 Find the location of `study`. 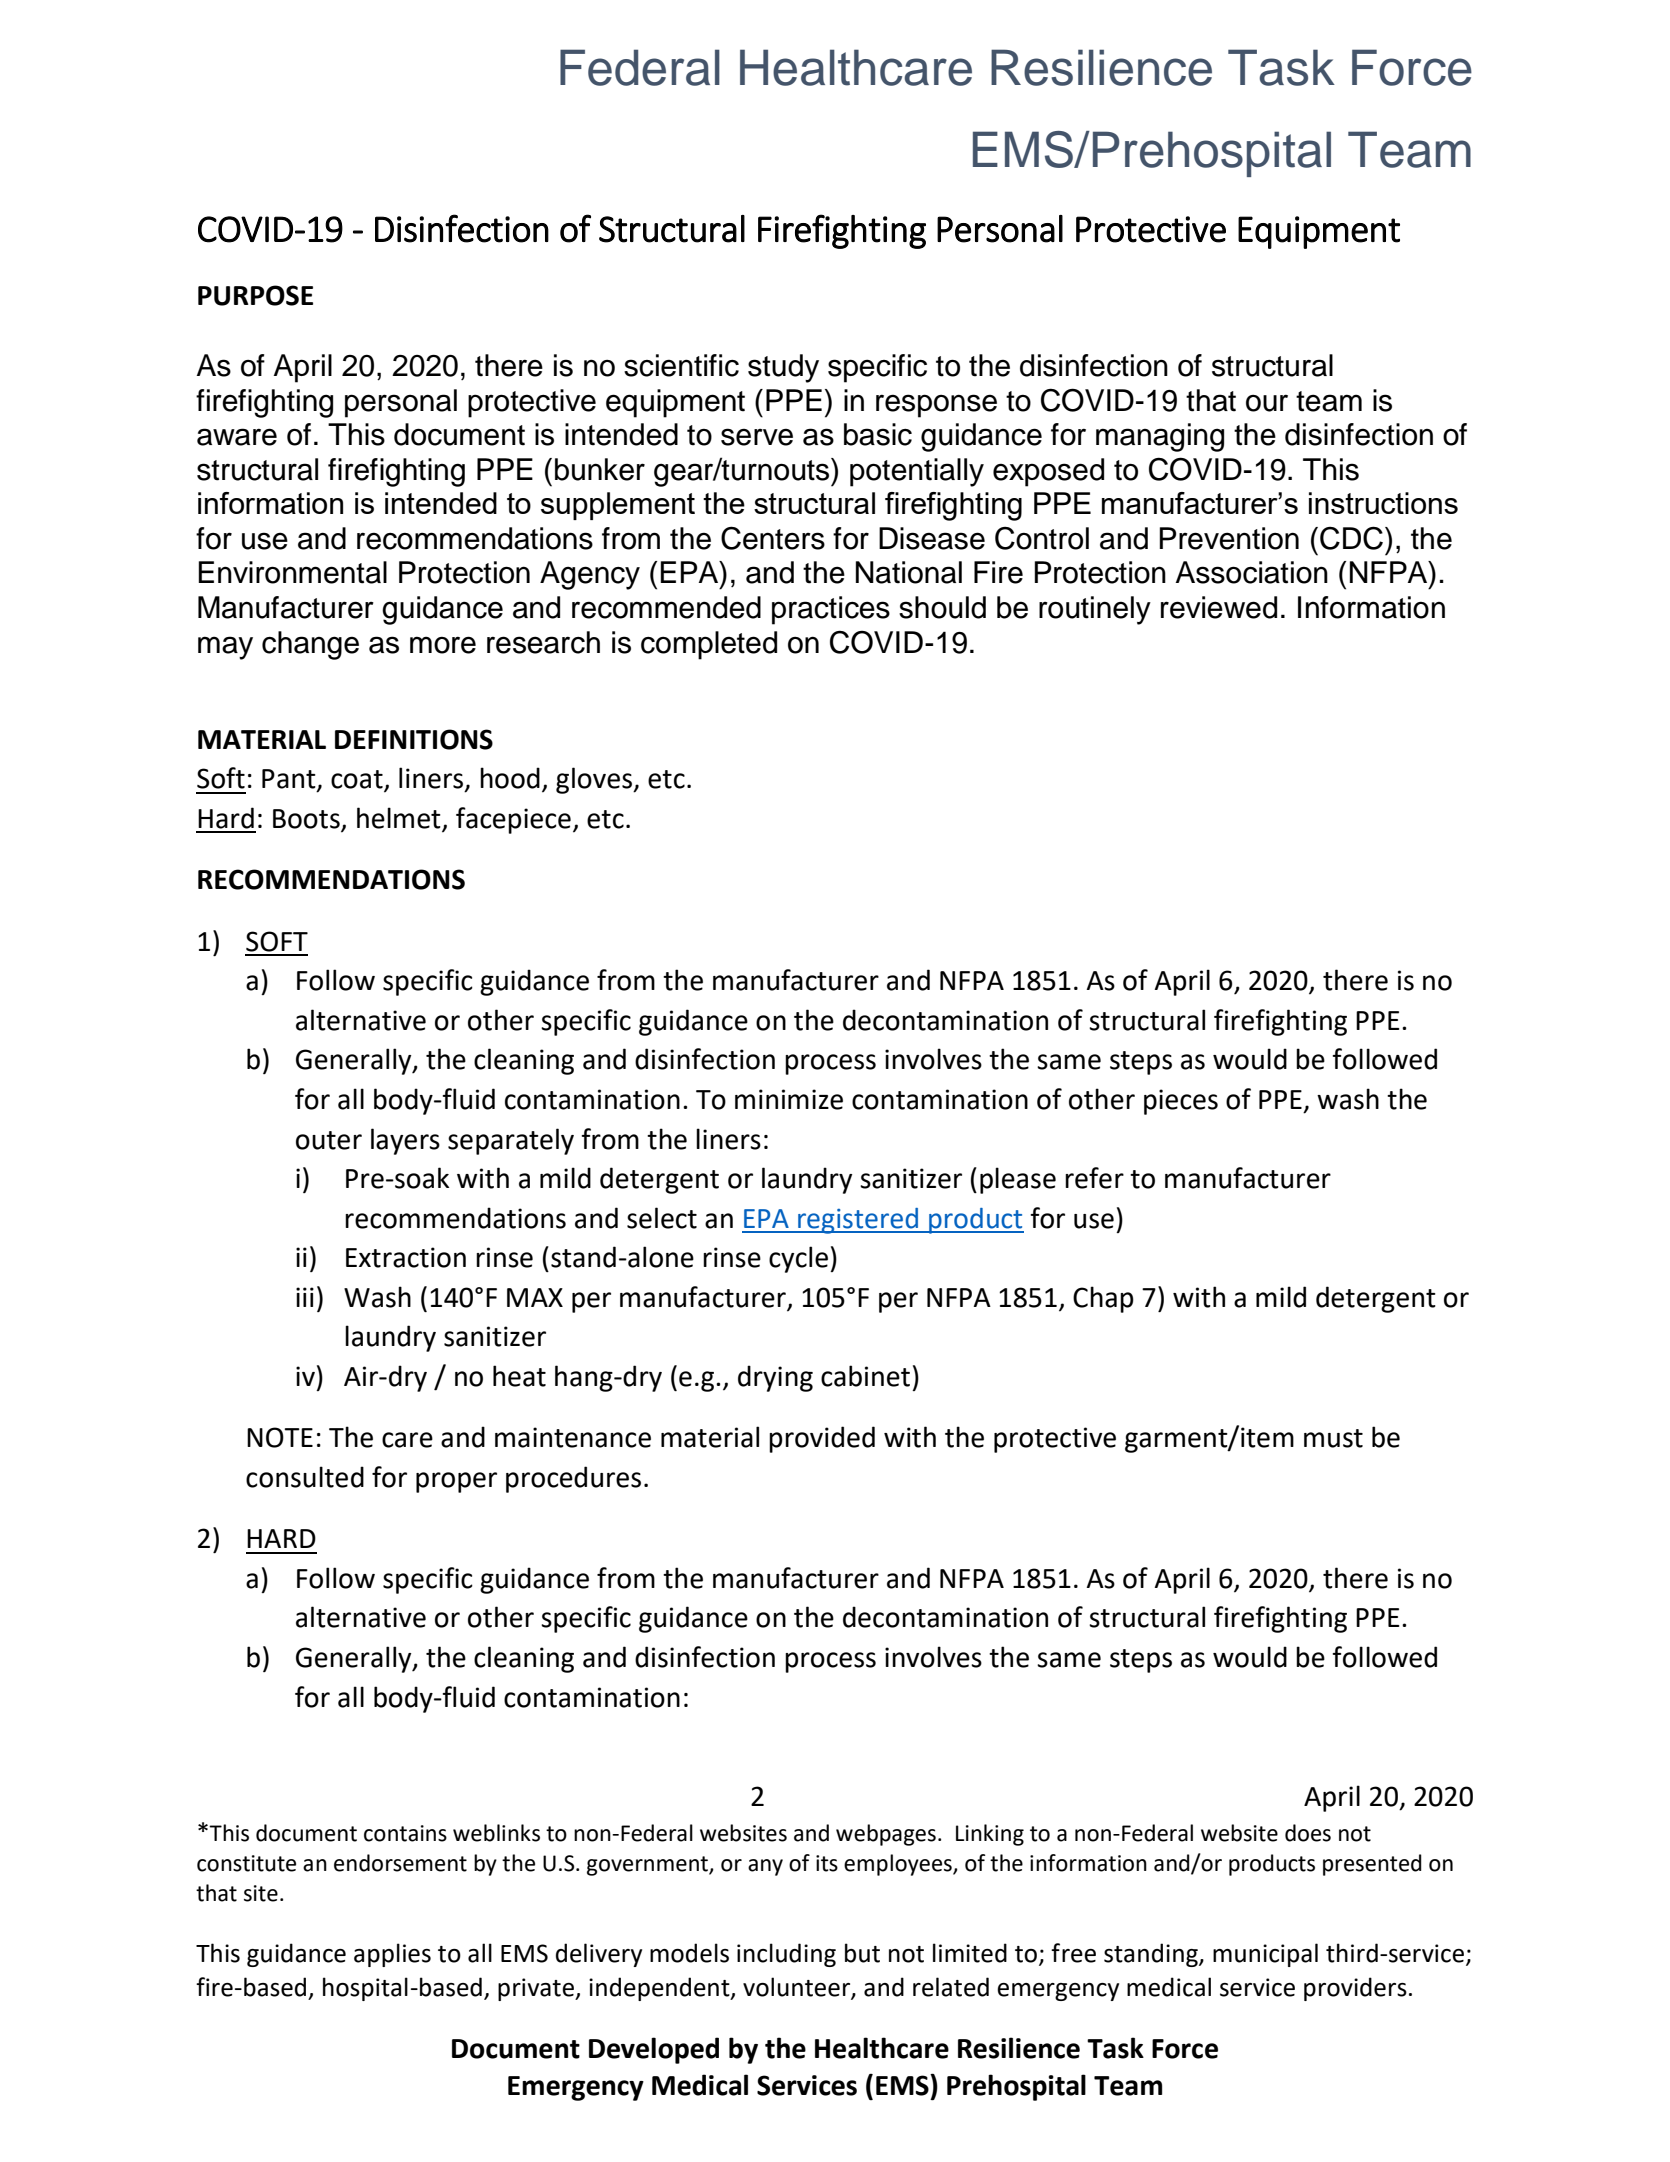

study is located at coordinates (783, 368).
